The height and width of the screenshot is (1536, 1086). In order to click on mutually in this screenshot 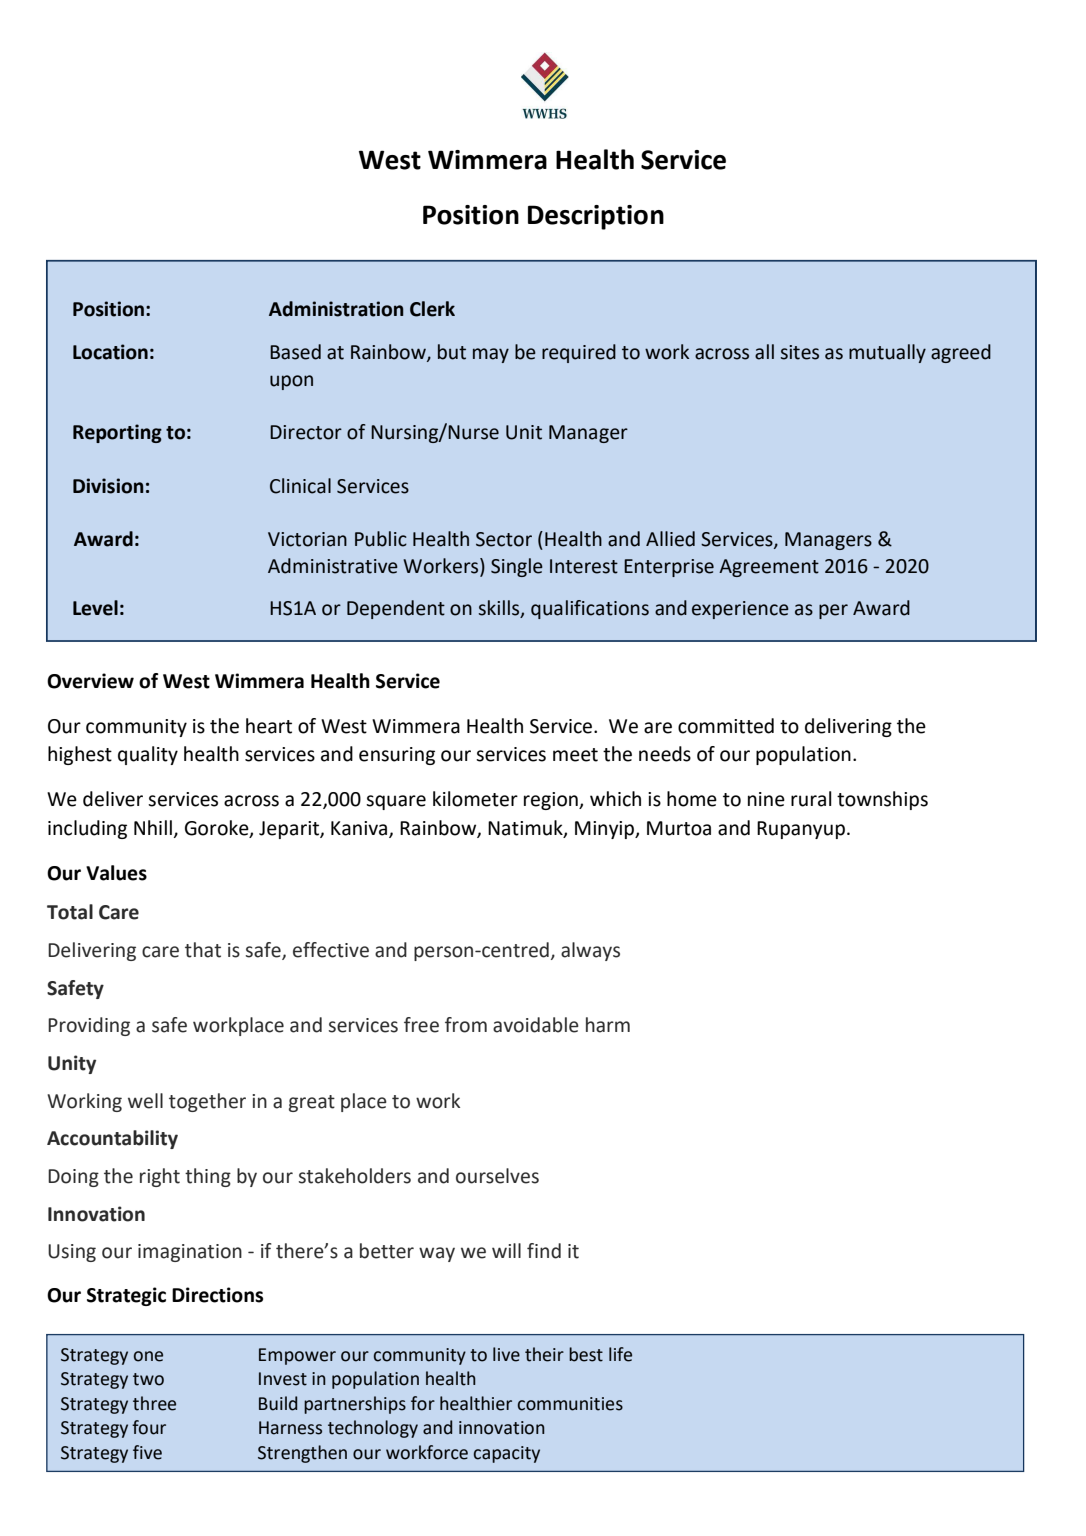, I will do `click(887, 353)`.
